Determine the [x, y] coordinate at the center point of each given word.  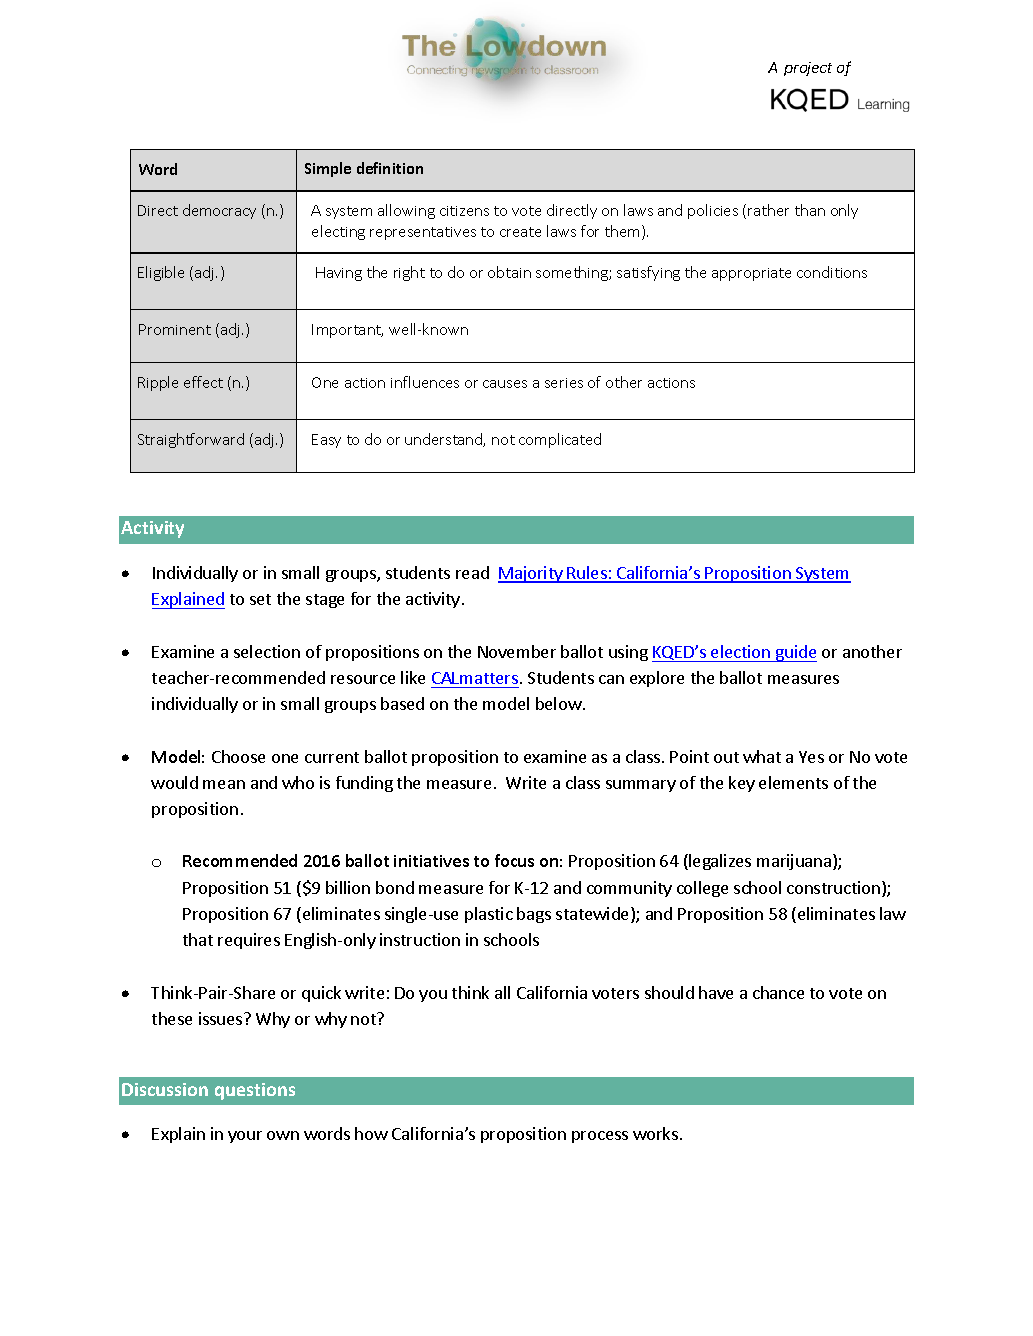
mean [224, 784]
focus [514, 860]
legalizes [720, 862]
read [472, 572]
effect [203, 382]
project [808, 69]
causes [505, 384]
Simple [328, 169]
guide [795, 653]
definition [390, 168]
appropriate [751, 274]
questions [255, 1091]
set [260, 599]
